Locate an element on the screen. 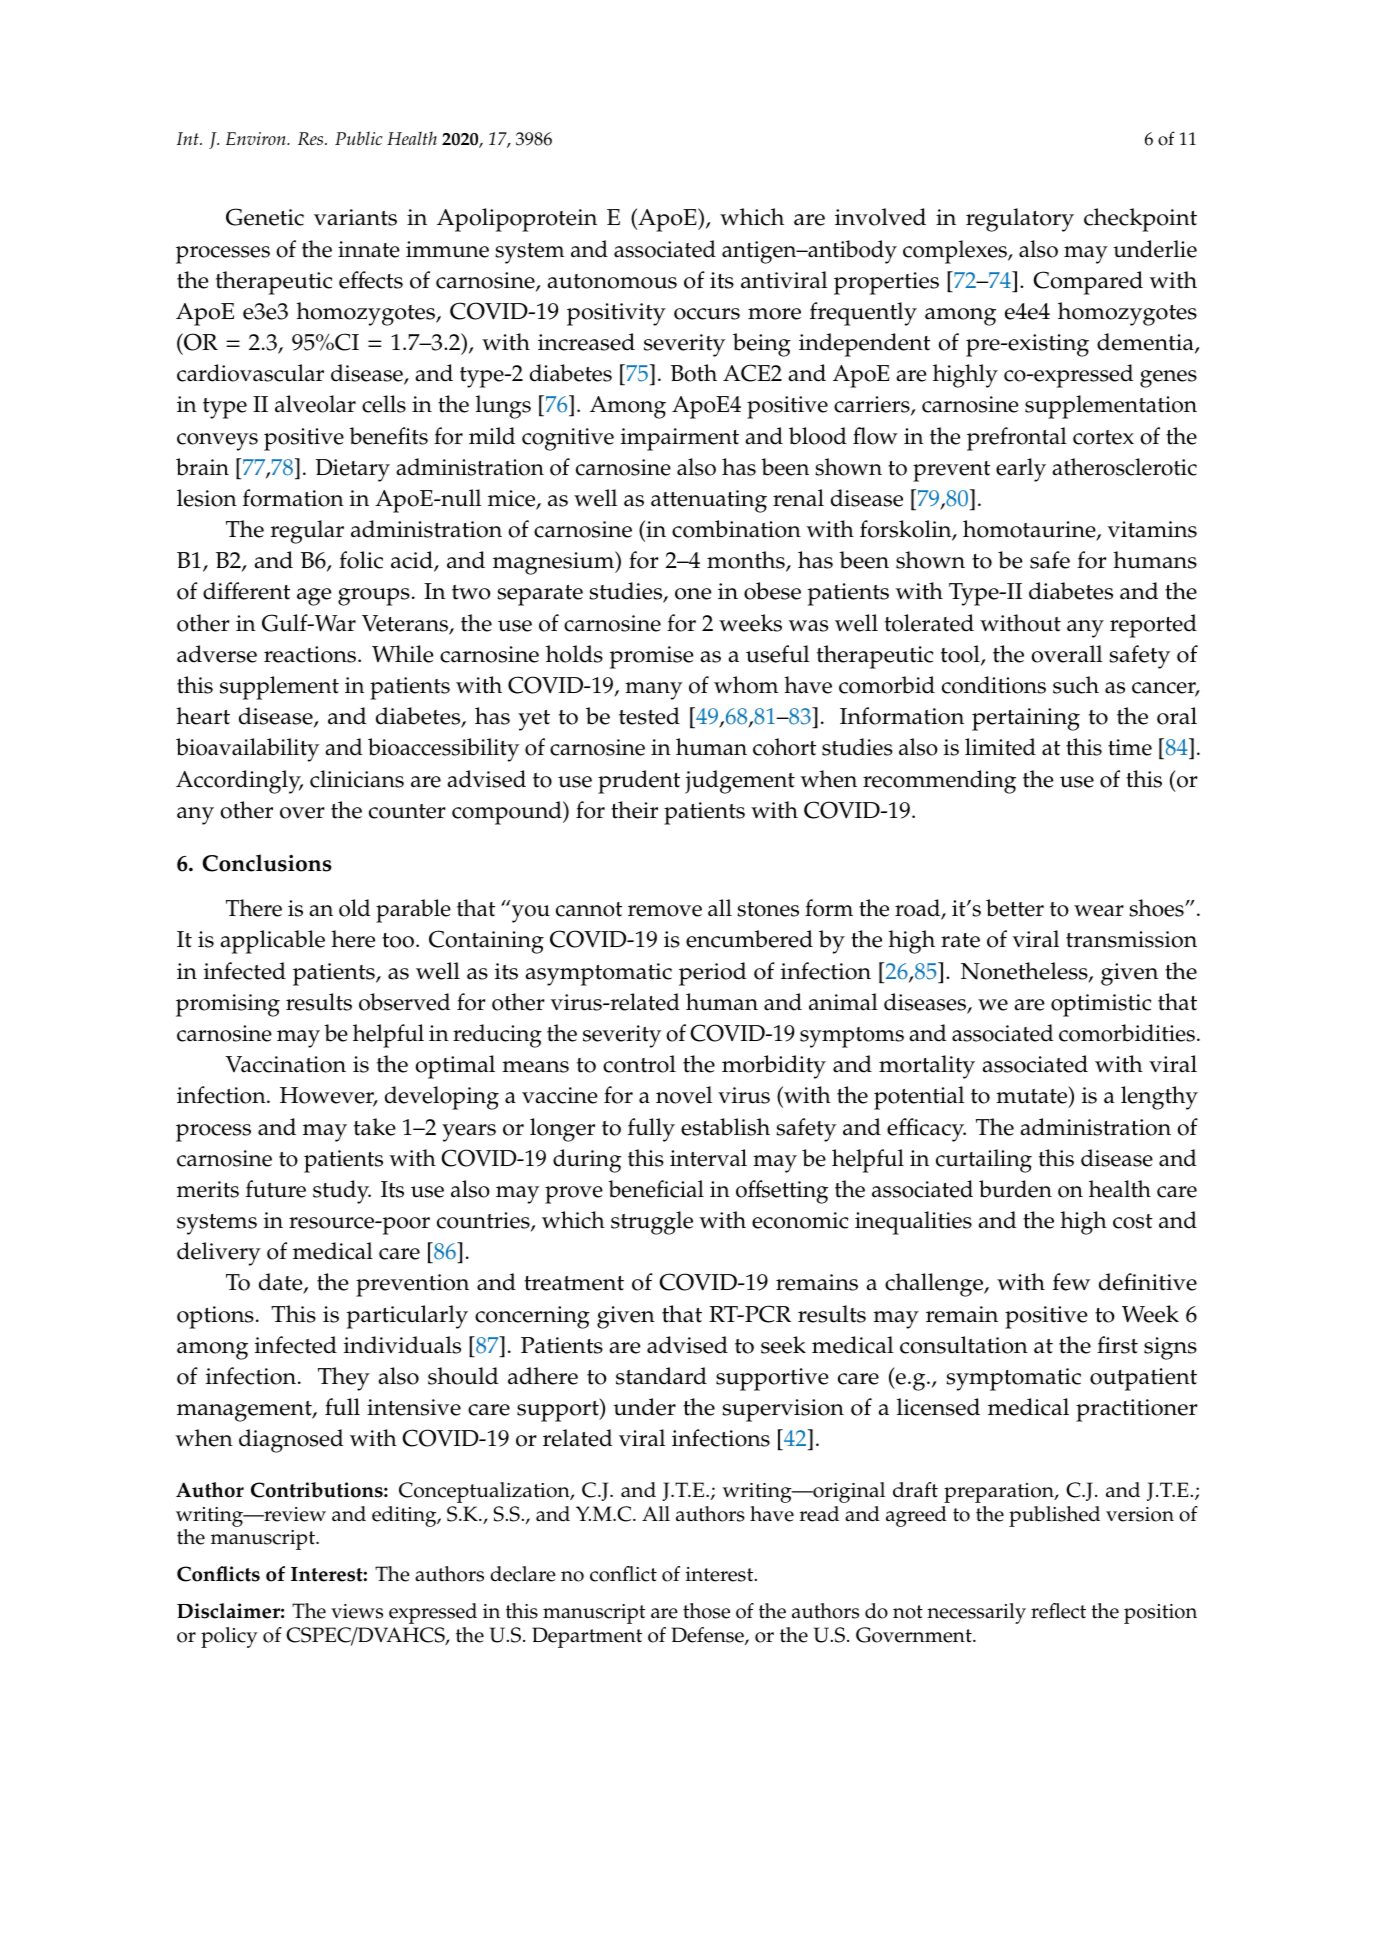 The image size is (1374, 1943). variants is located at coordinates (355, 217).
